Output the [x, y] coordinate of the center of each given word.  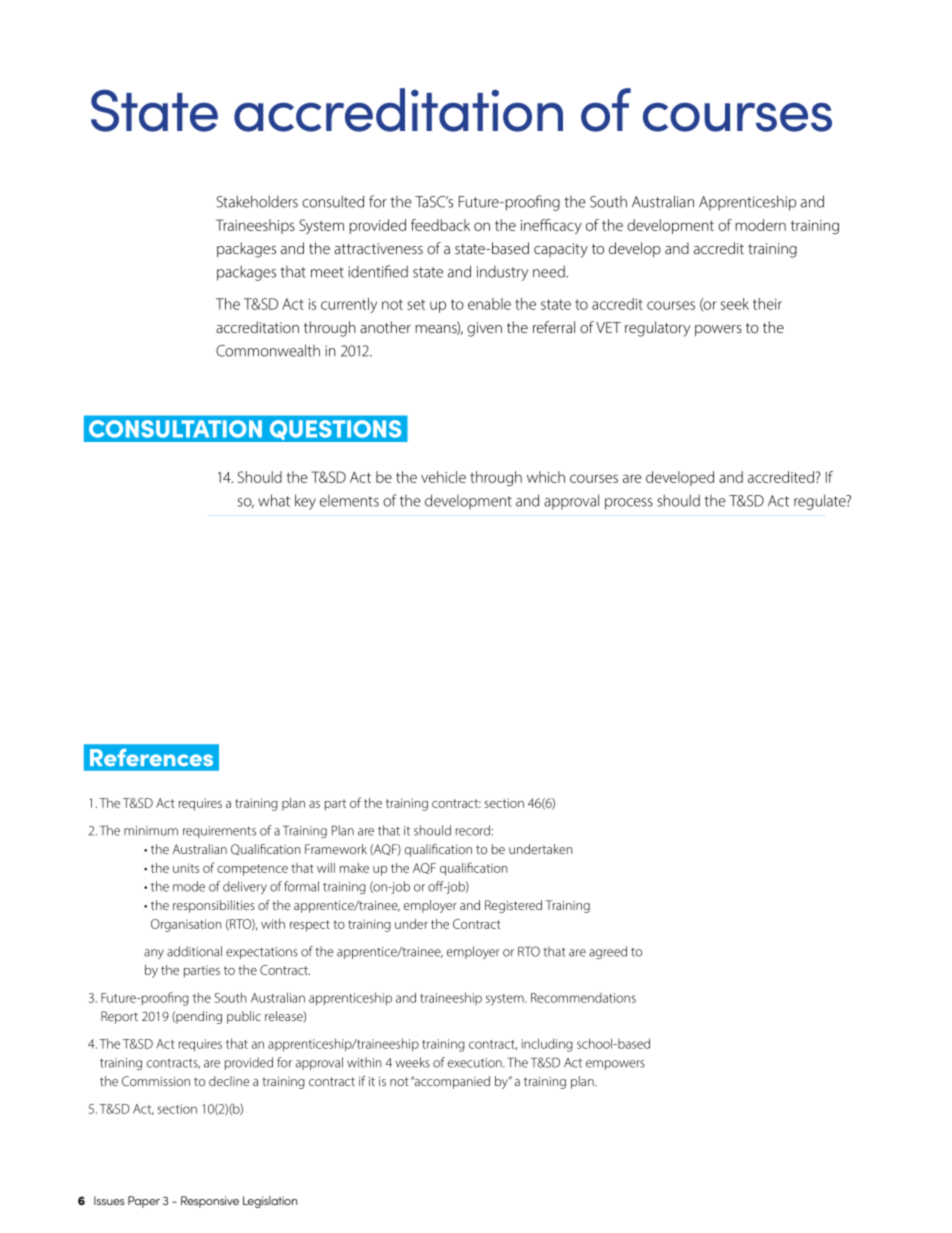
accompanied [451, 1082]
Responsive [210, 1202]
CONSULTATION [175, 429]
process [629, 504]
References [151, 757]
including [547, 1045]
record [473, 830]
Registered [513, 906]
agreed [608, 952]
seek [735, 304]
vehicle [443, 477]
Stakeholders [257, 201]
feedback [440, 225]
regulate [821, 502]
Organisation [186, 925]
